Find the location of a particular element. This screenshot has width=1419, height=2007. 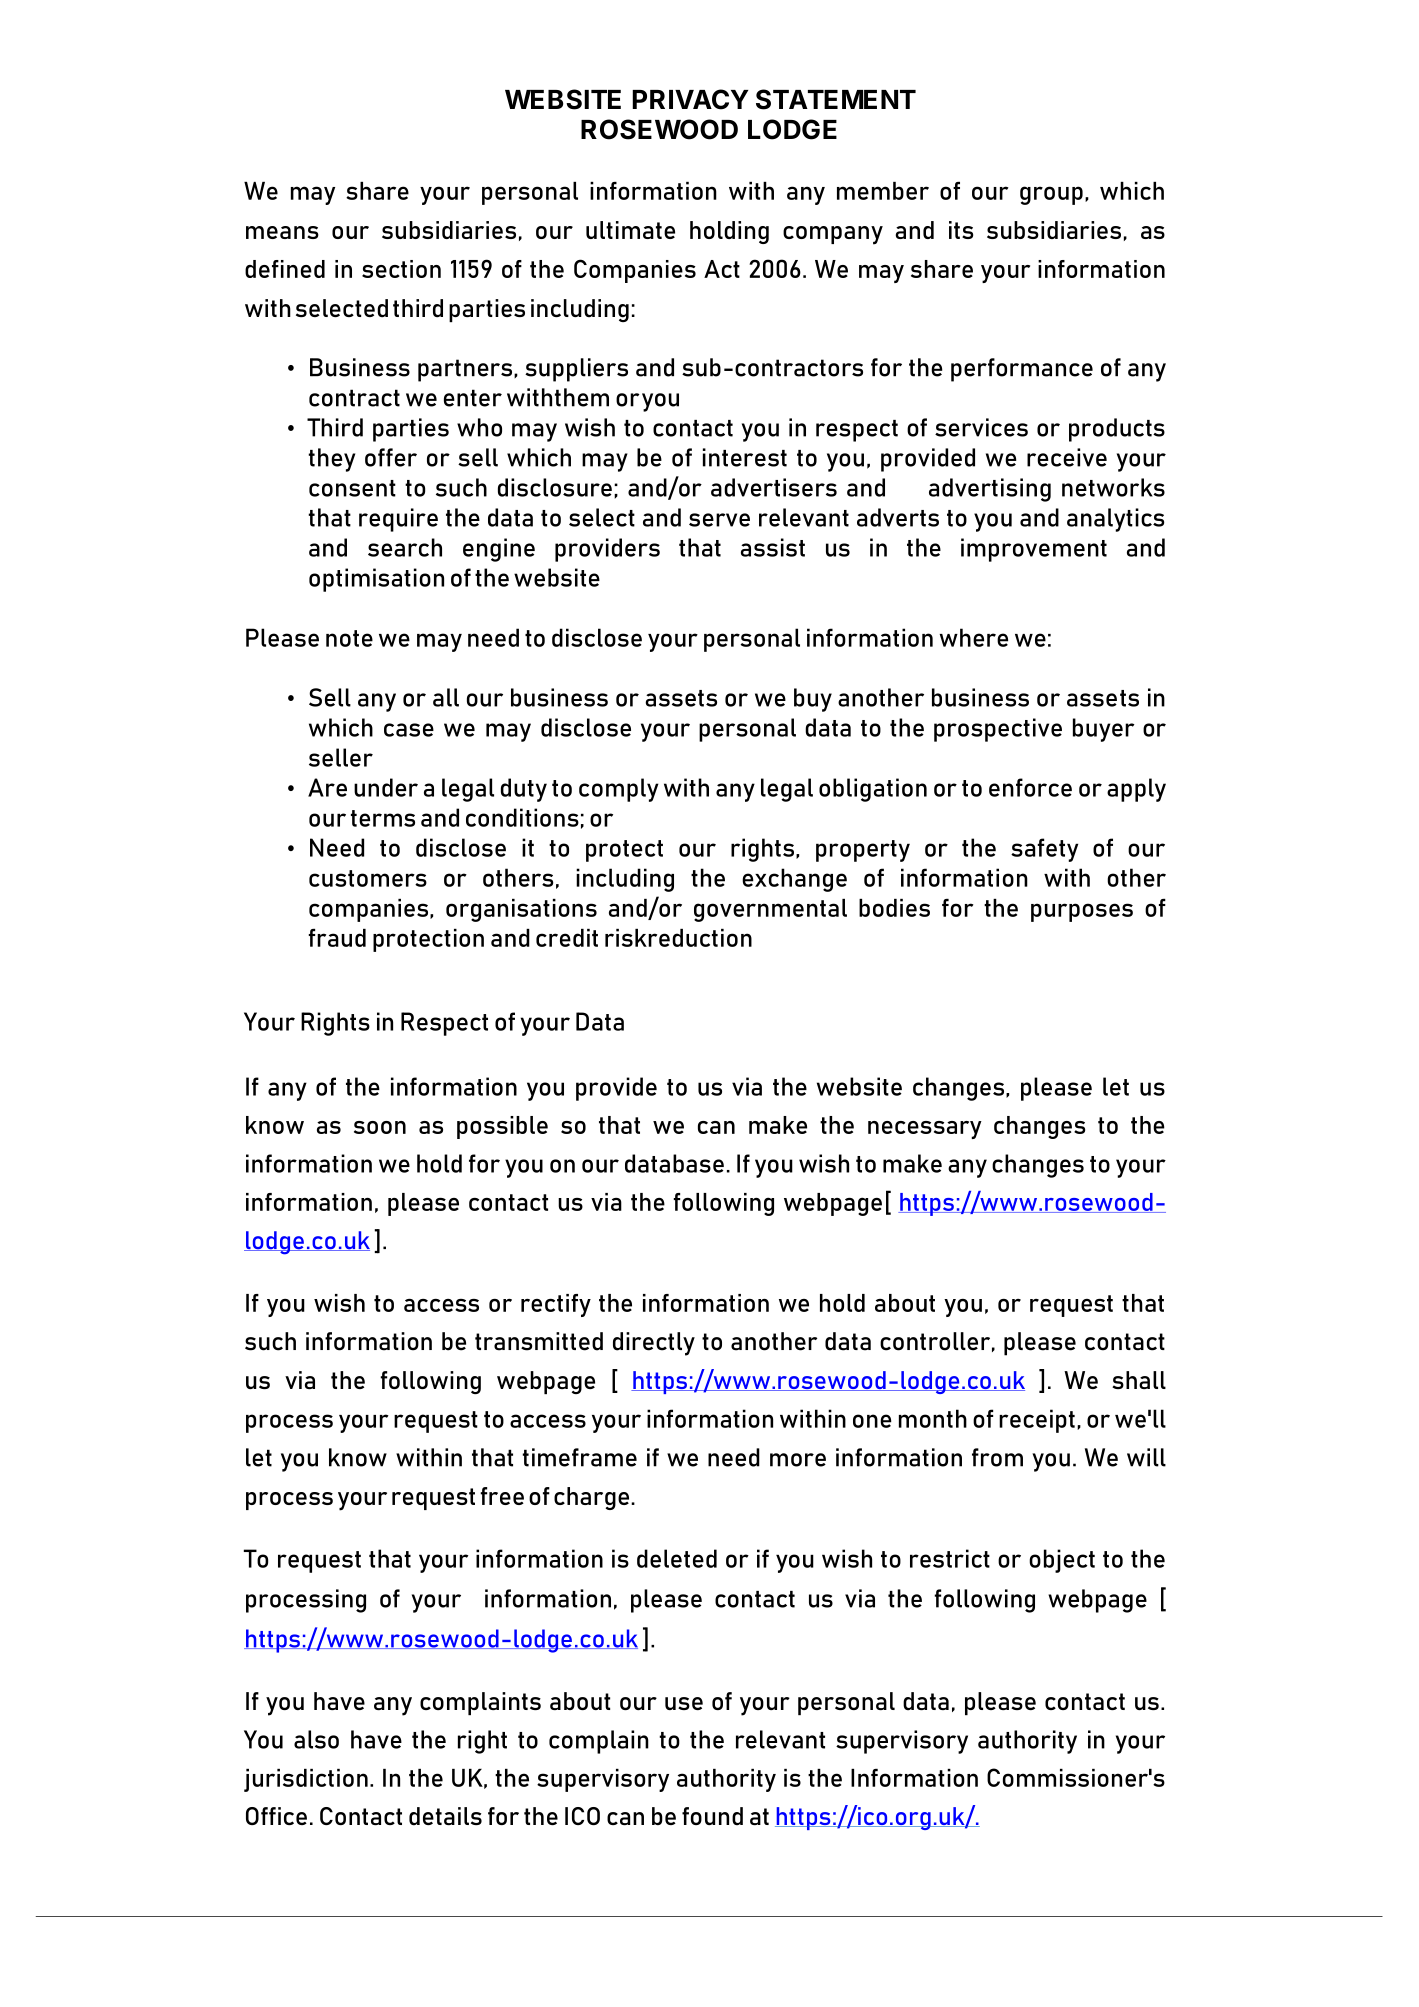

PRIVACY is located at coordinates (690, 99).
